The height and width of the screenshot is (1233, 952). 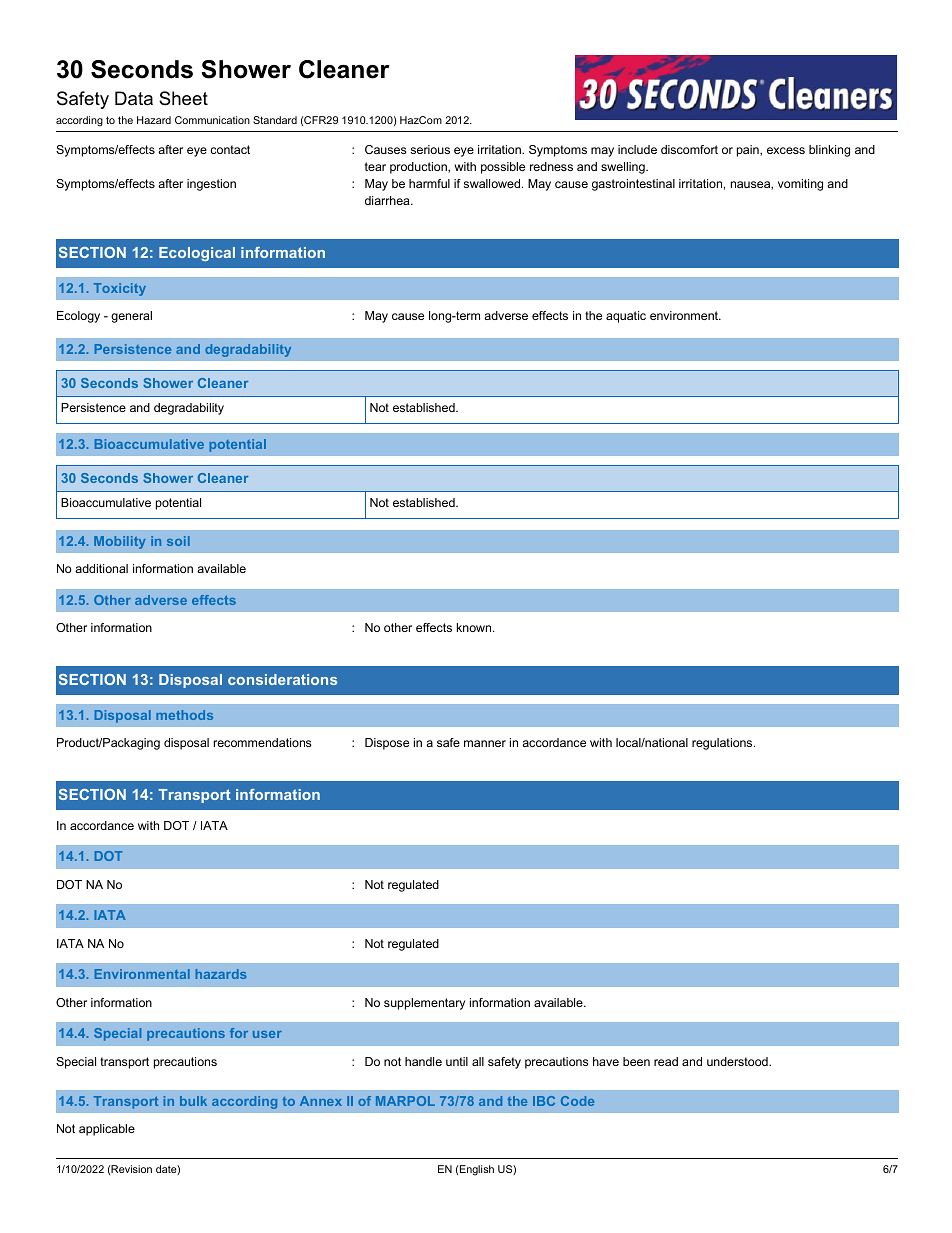 I want to click on until, so click(x=457, y=1061).
